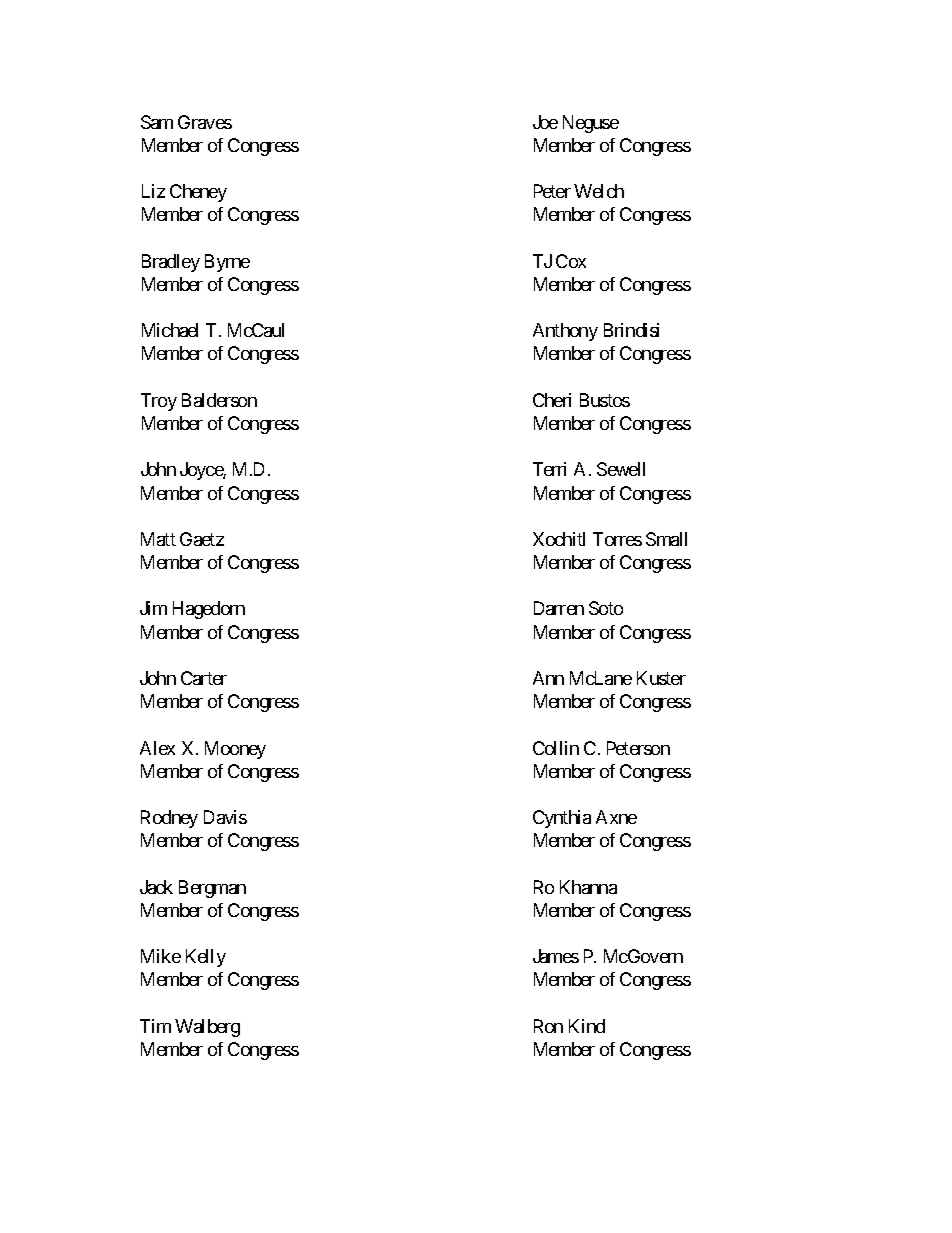 This screenshot has height=1233, width=952. What do you see at coordinates (198, 193) in the screenshot?
I see `Cheney` at bounding box center [198, 193].
